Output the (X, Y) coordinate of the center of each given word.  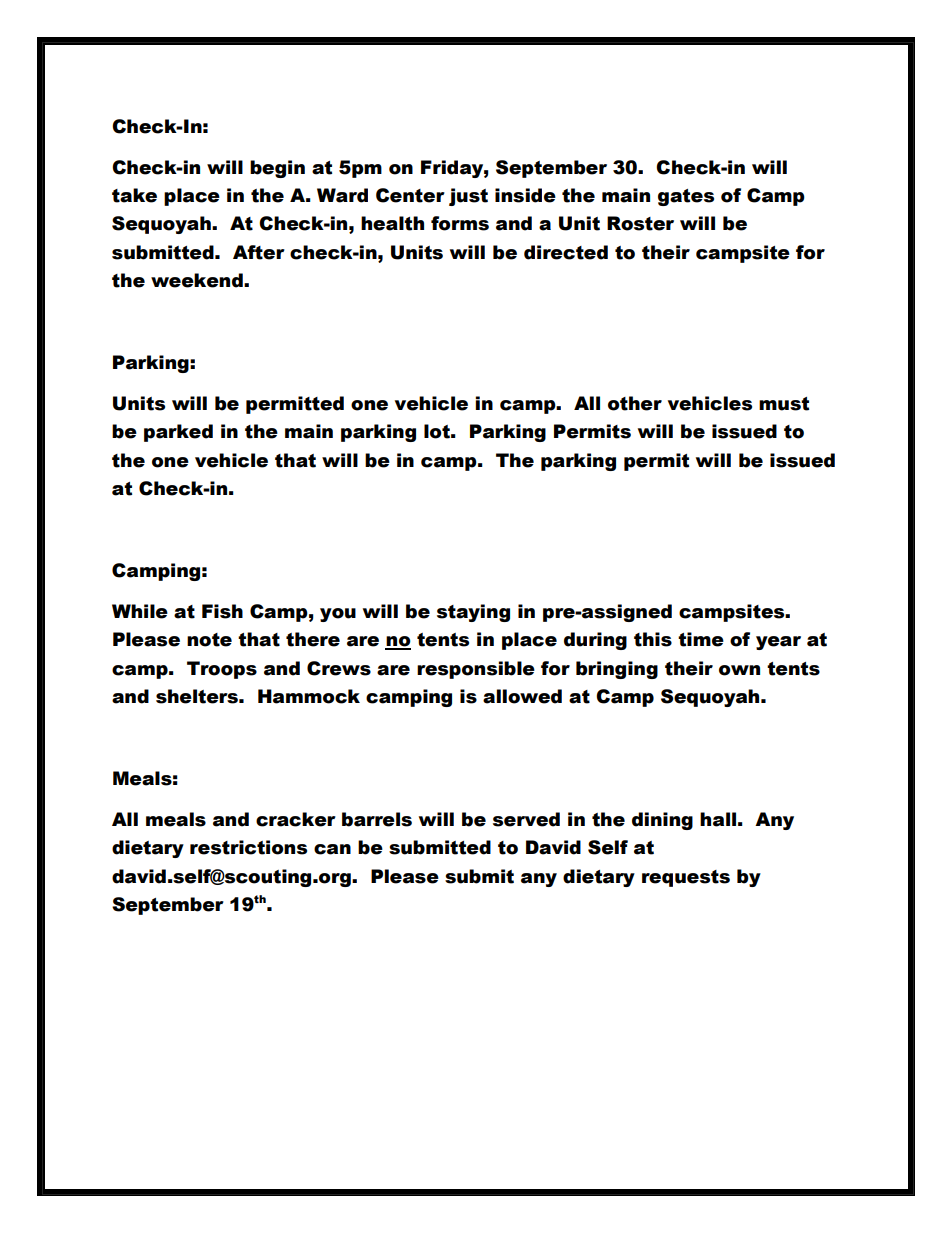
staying (473, 613)
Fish (222, 611)
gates (686, 197)
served (526, 819)
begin (277, 169)
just (468, 197)
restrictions (248, 847)
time (701, 639)
